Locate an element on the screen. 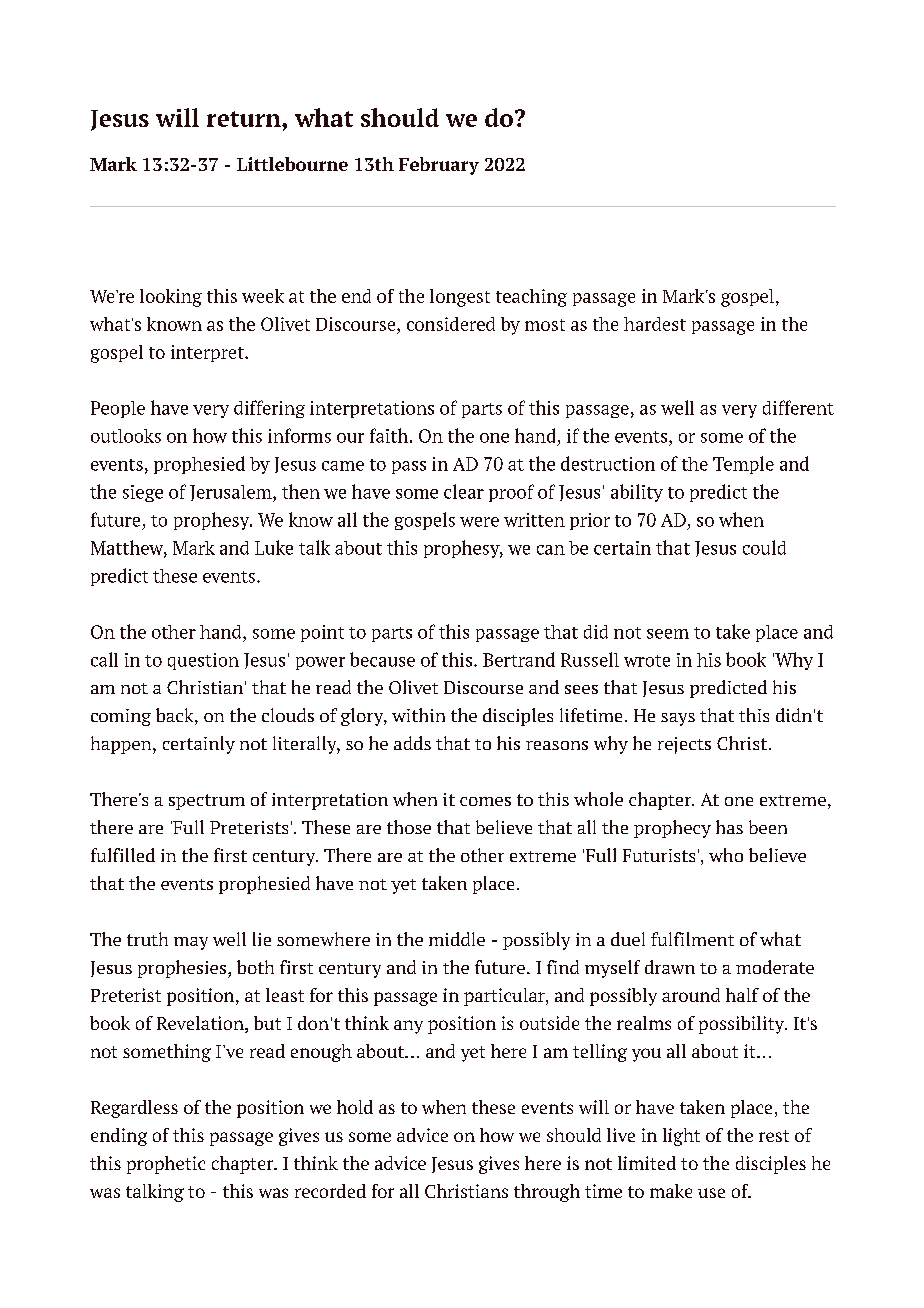 The image size is (924, 1308). different is located at coordinates (798, 407).
